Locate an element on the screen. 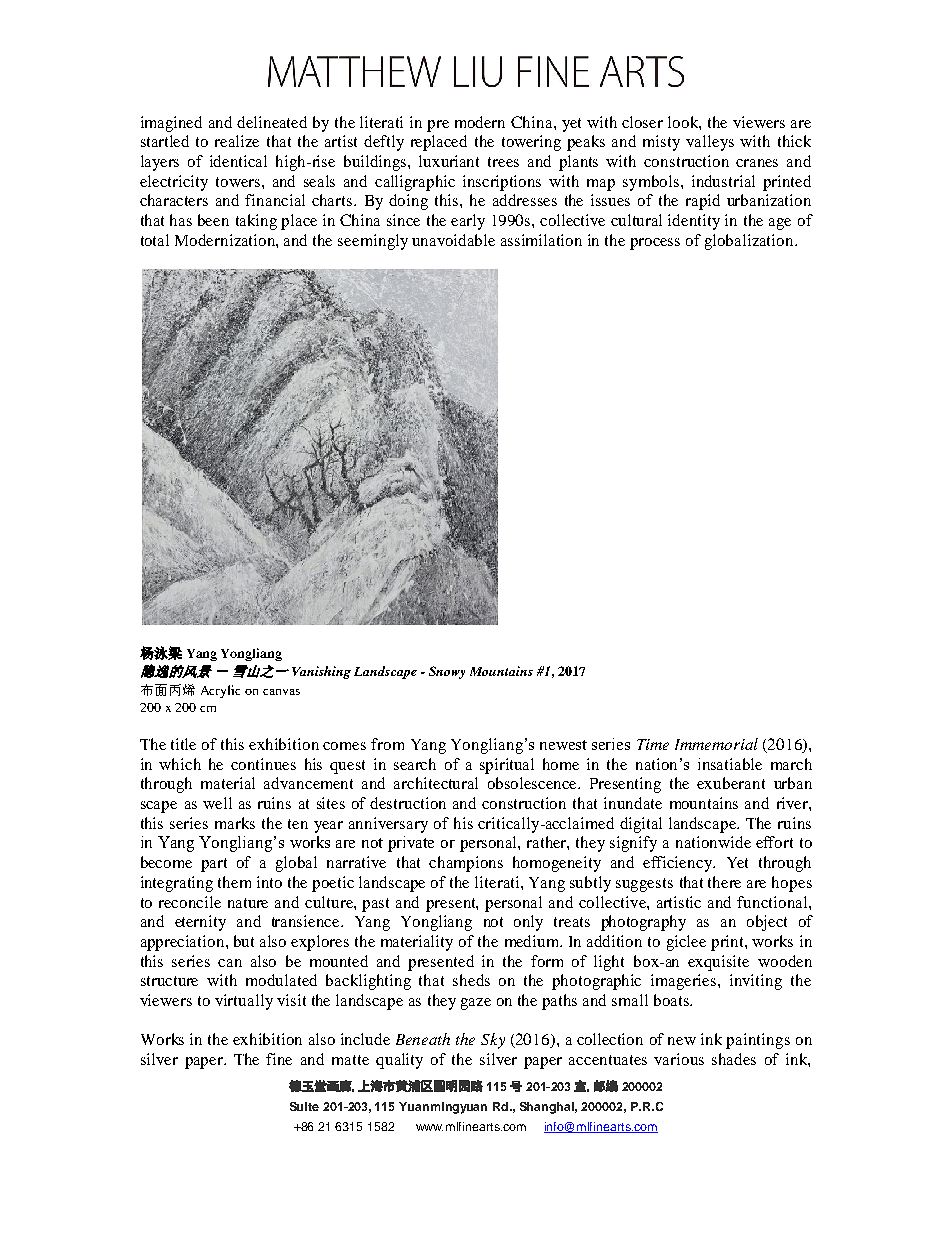 This screenshot has width=952, height=1233. valleys is located at coordinates (710, 143).
